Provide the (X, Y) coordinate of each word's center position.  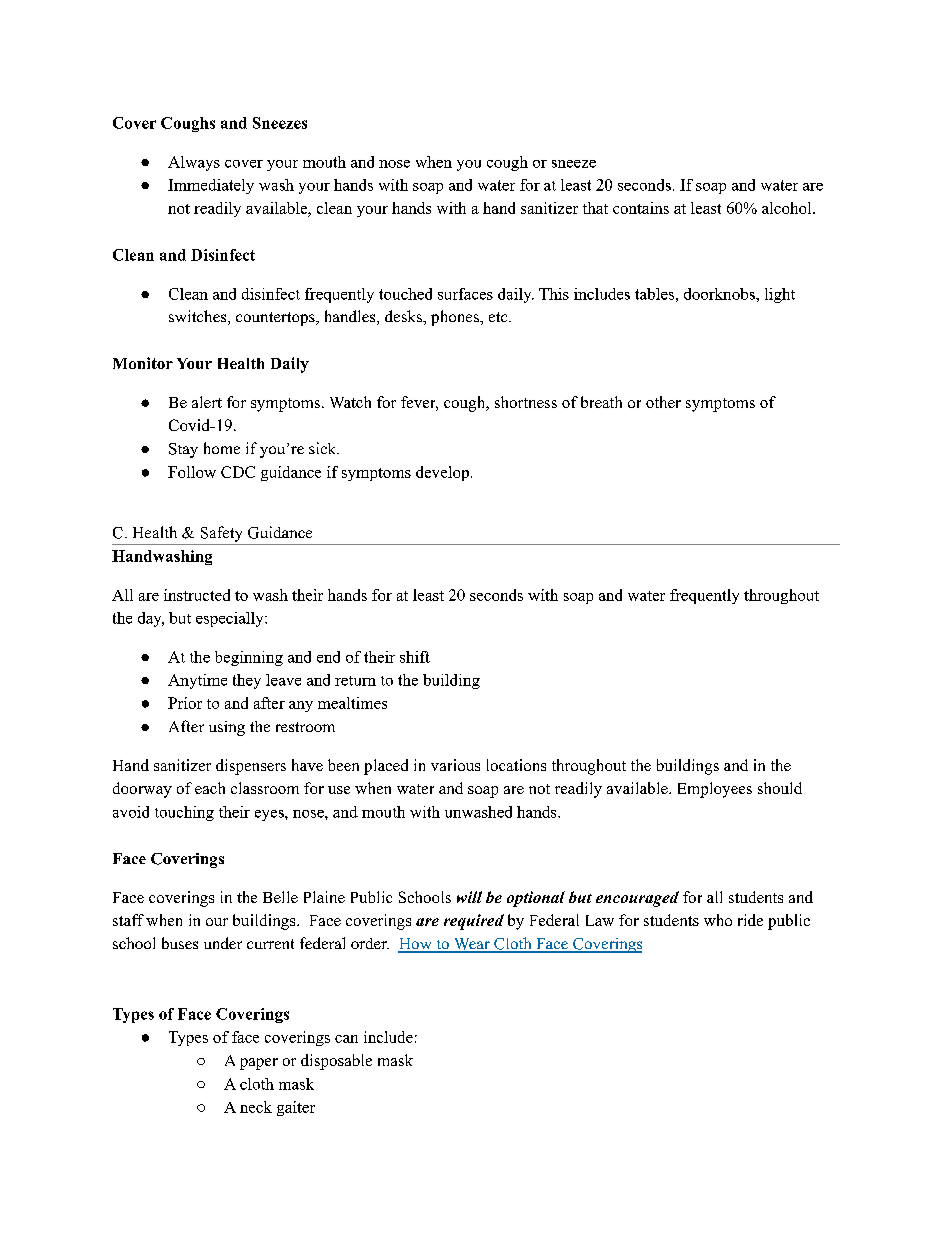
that (595, 208)
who (718, 920)
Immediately (211, 186)
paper (259, 1064)
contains (641, 208)
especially (231, 619)
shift (415, 657)
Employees (715, 790)
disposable (336, 1062)
